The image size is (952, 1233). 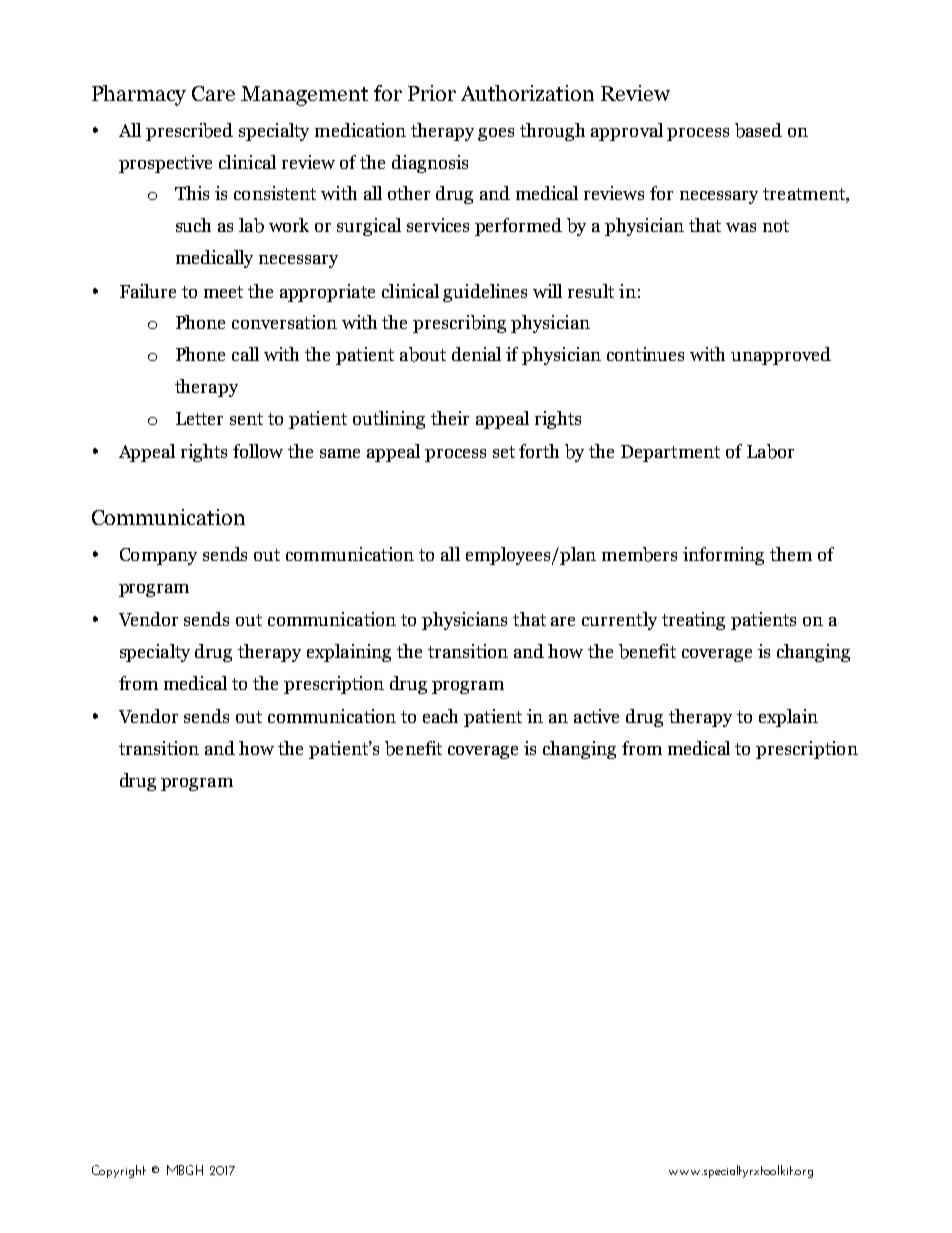 What do you see at coordinates (199, 418) in the screenshot?
I see `Letter` at bounding box center [199, 418].
